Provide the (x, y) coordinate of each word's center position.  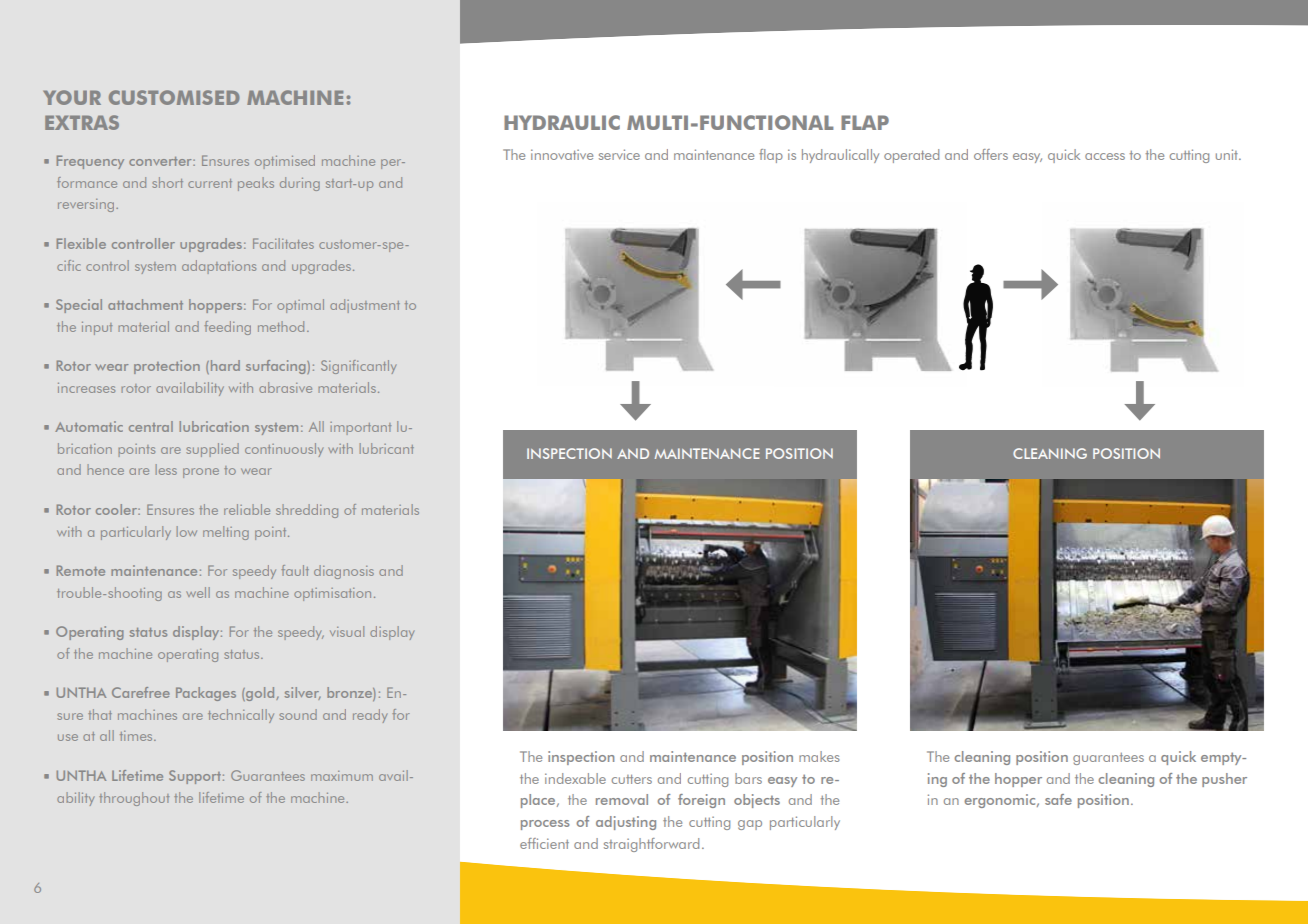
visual (347, 631)
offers (991, 154)
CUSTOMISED (174, 97)
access (1105, 156)
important (360, 428)
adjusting (626, 823)
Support (195, 777)
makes (819, 756)
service (619, 154)
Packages (206, 694)
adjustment (365, 306)
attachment (145, 304)
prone (201, 473)
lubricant (387, 448)
